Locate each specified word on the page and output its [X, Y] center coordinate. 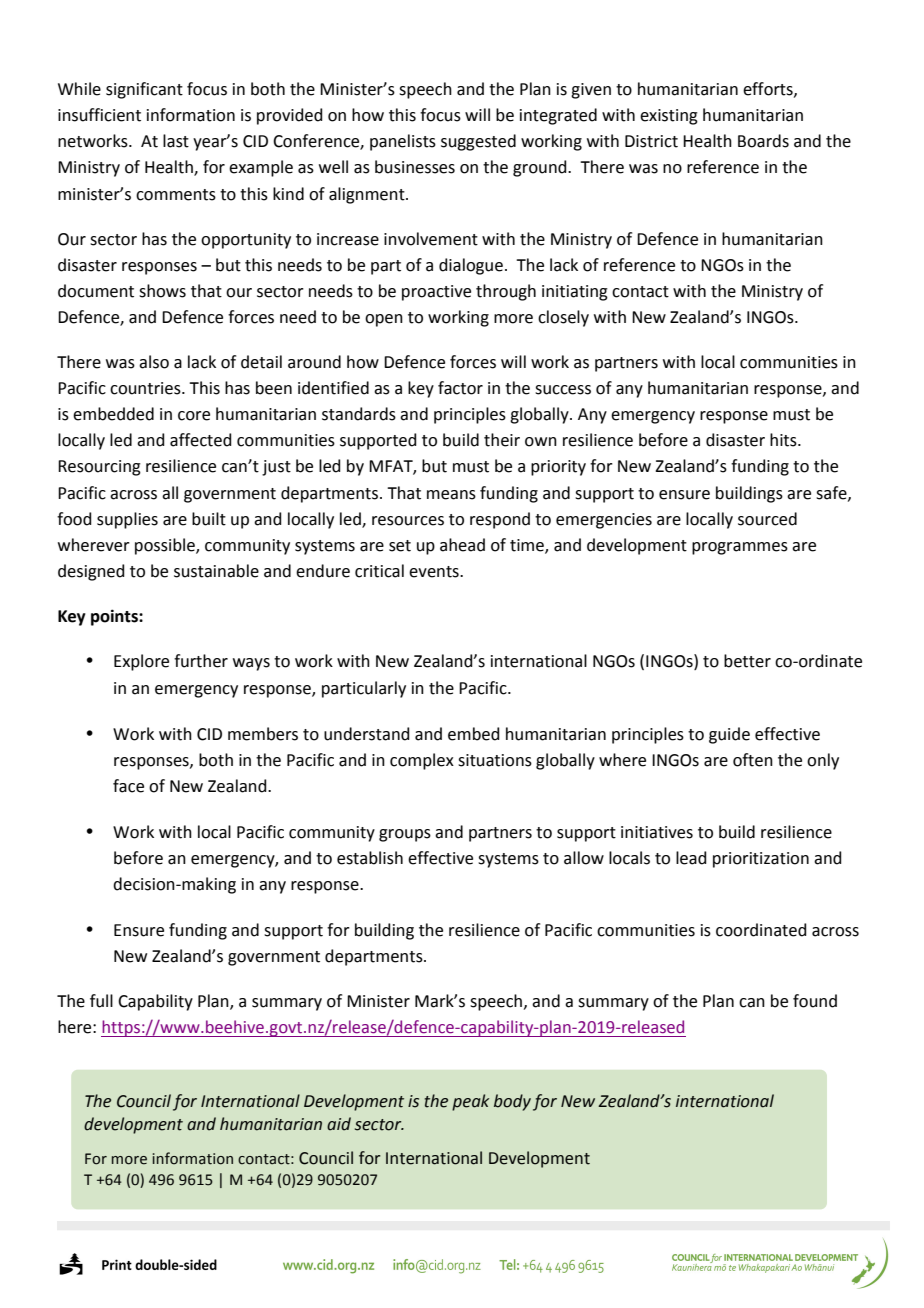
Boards [763, 141]
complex [422, 761]
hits [784, 440]
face [128, 786]
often [753, 760]
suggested [478, 142]
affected [201, 440]
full [101, 1001]
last [176, 141]
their [502, 440]
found [815, 1001]
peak [470, 1102]
